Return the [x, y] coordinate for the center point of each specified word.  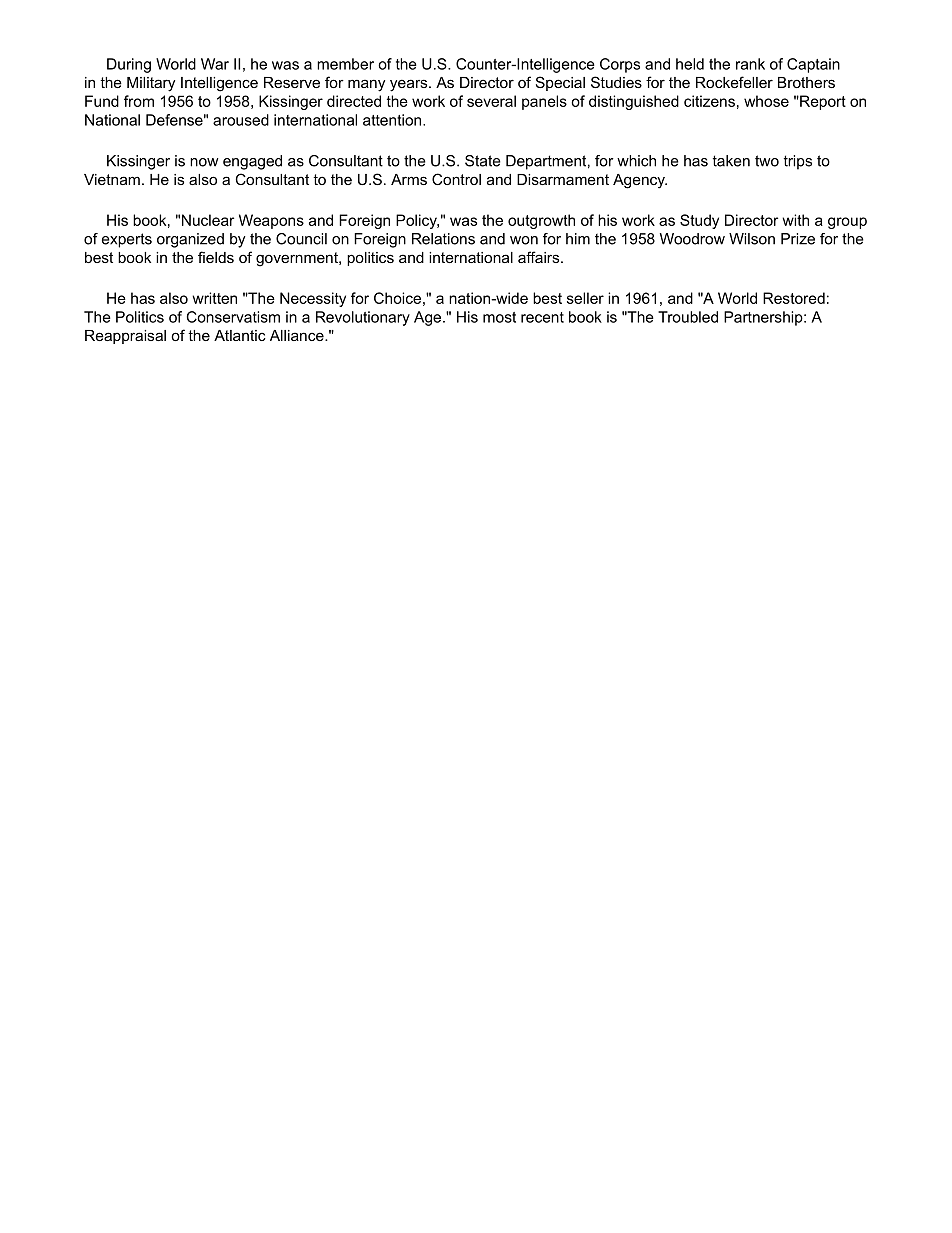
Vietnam [112, 179]
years [410, 85]
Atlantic [240, 335]
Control [456, 179]
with [795, 220]
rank [750, 64]
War [215, 64]
